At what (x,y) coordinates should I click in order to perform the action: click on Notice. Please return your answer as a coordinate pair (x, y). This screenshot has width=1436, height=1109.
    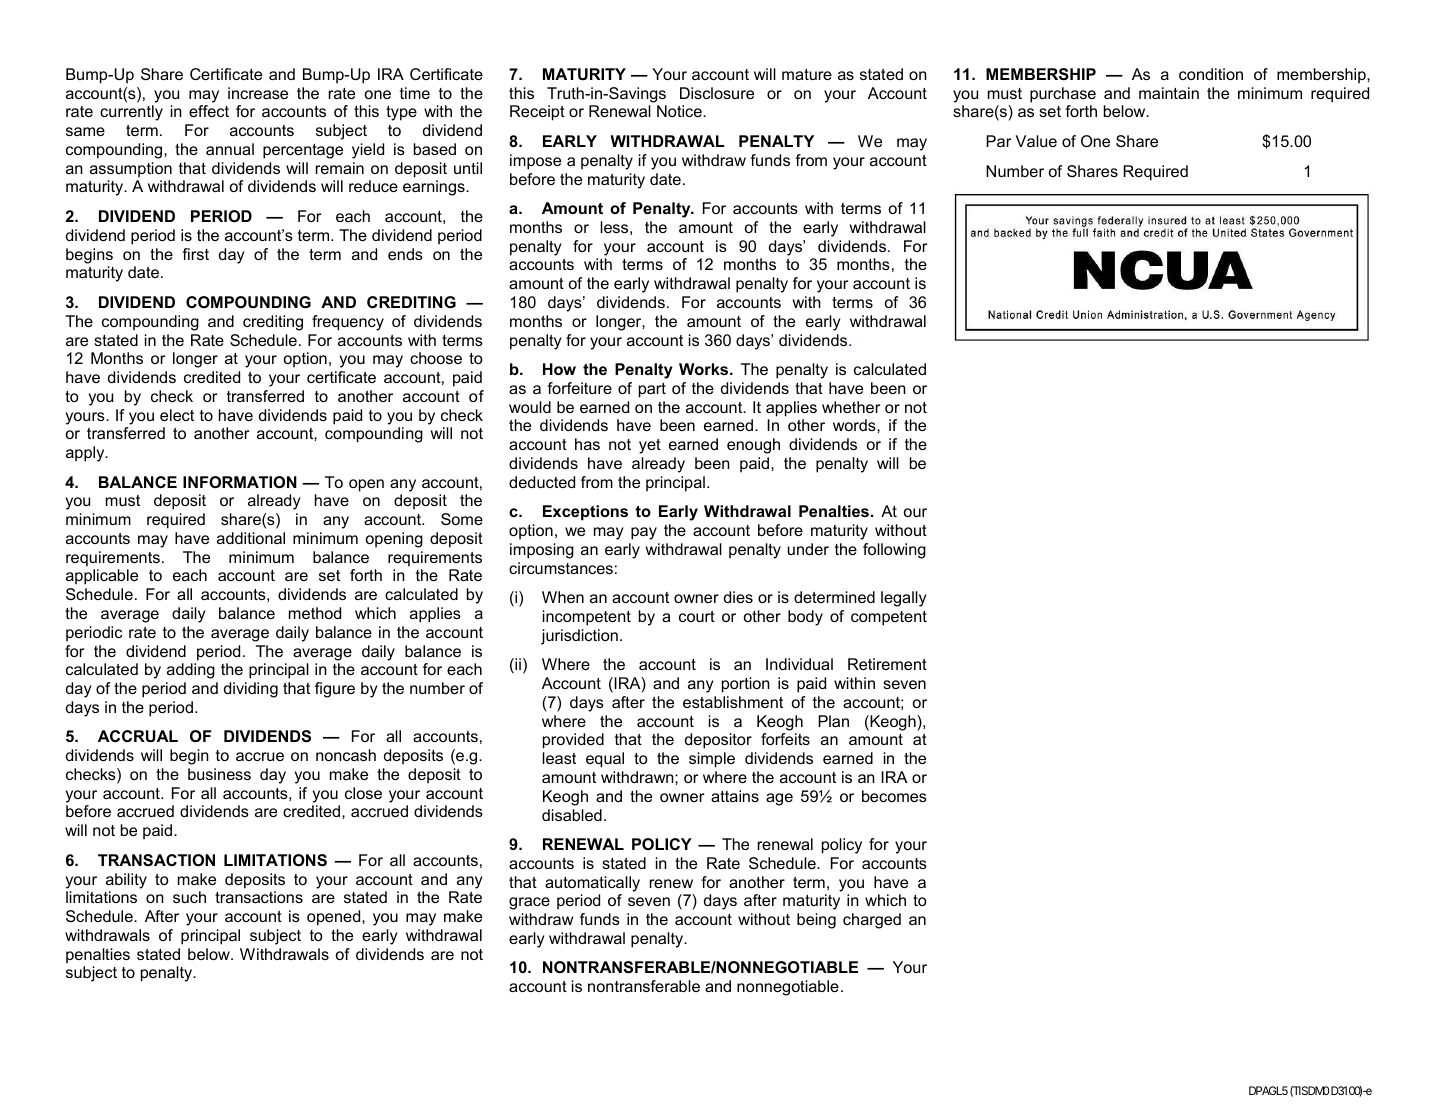
    Looking at the image, I should click on (680, 111).
